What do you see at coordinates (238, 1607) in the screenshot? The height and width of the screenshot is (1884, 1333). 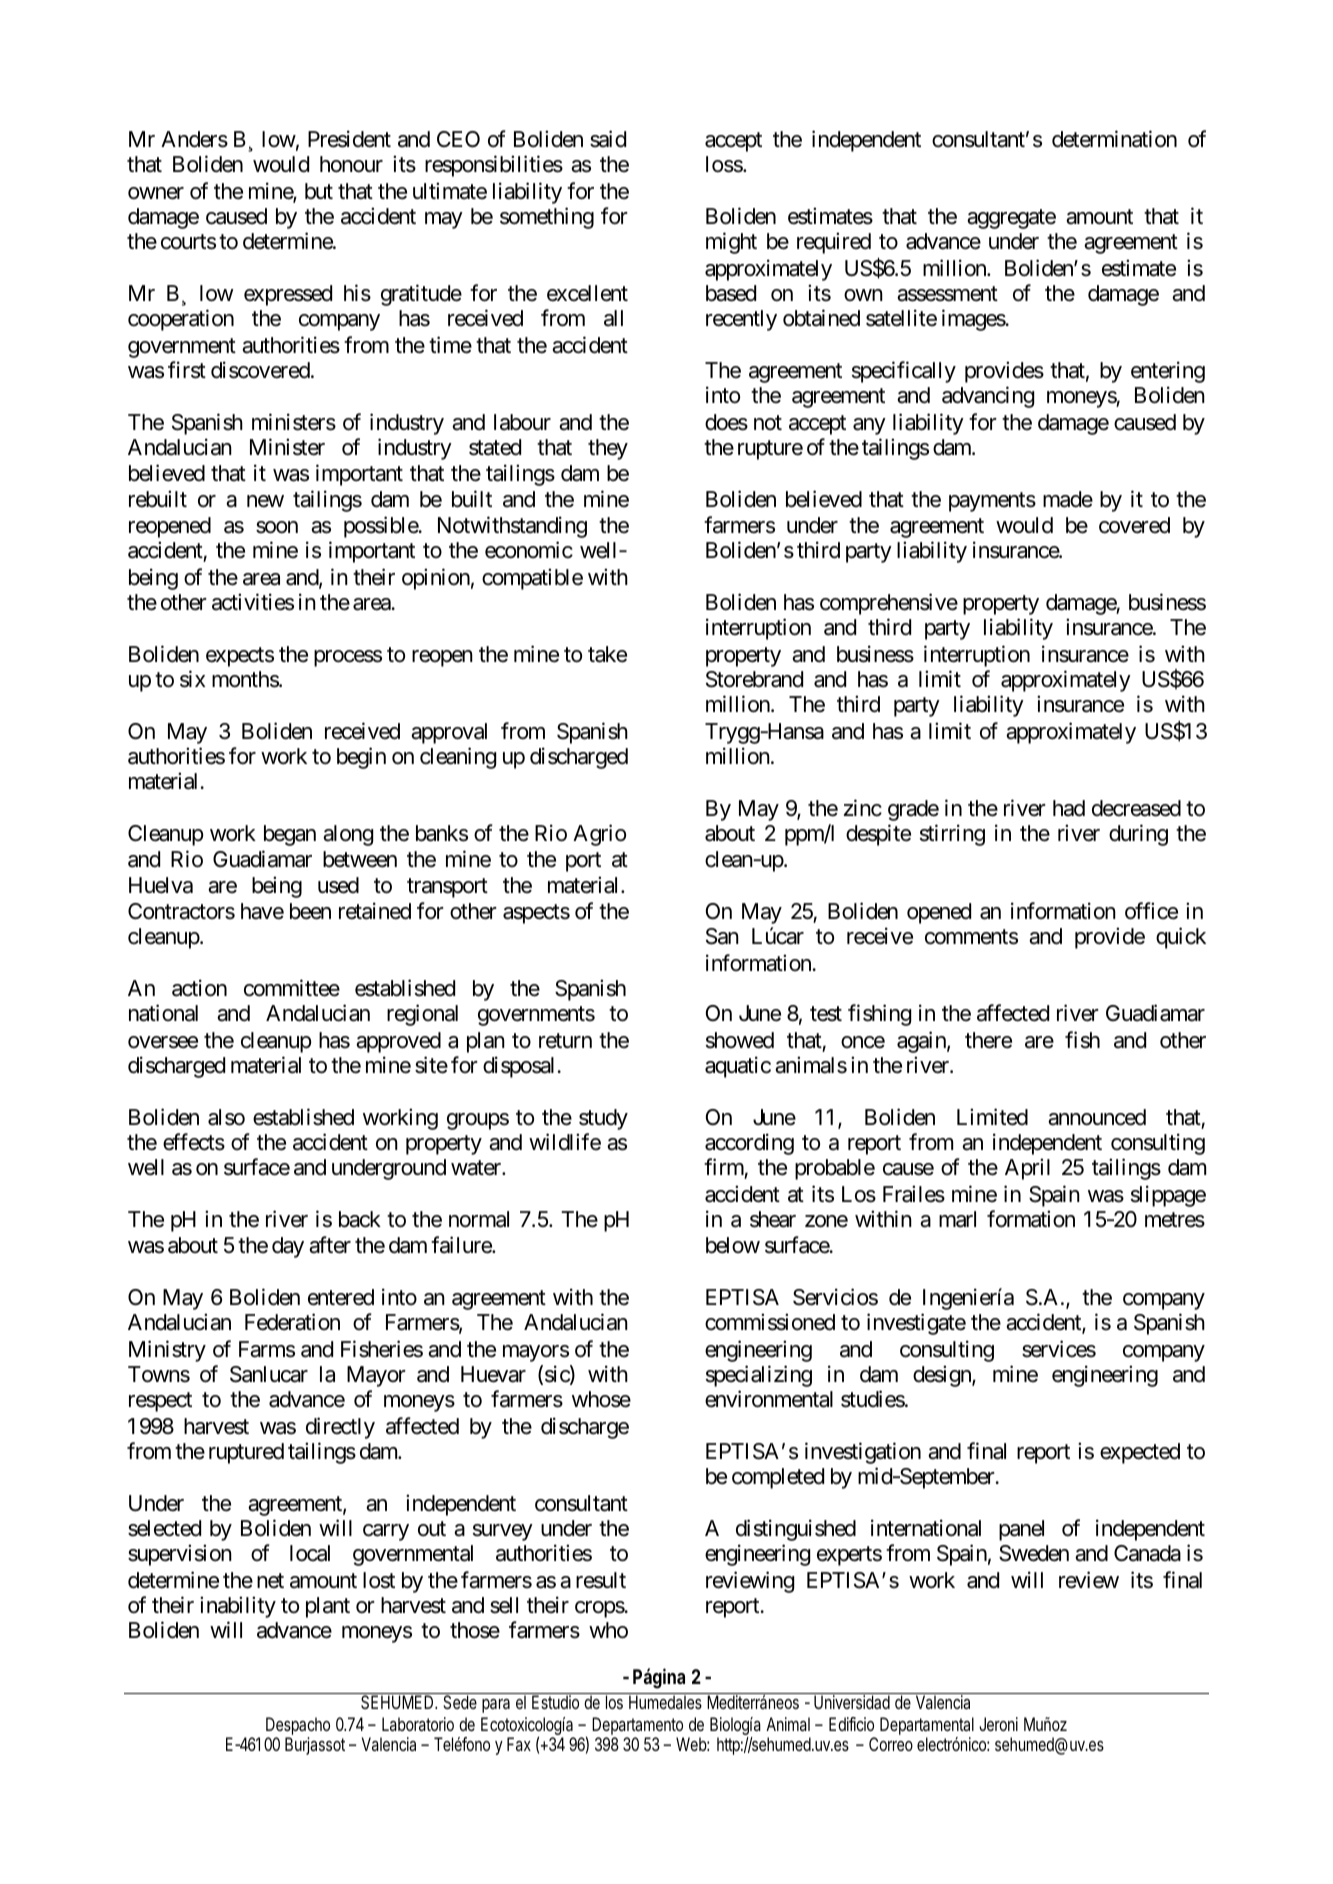 I see `inability` at bounding box center [238, 1607].
